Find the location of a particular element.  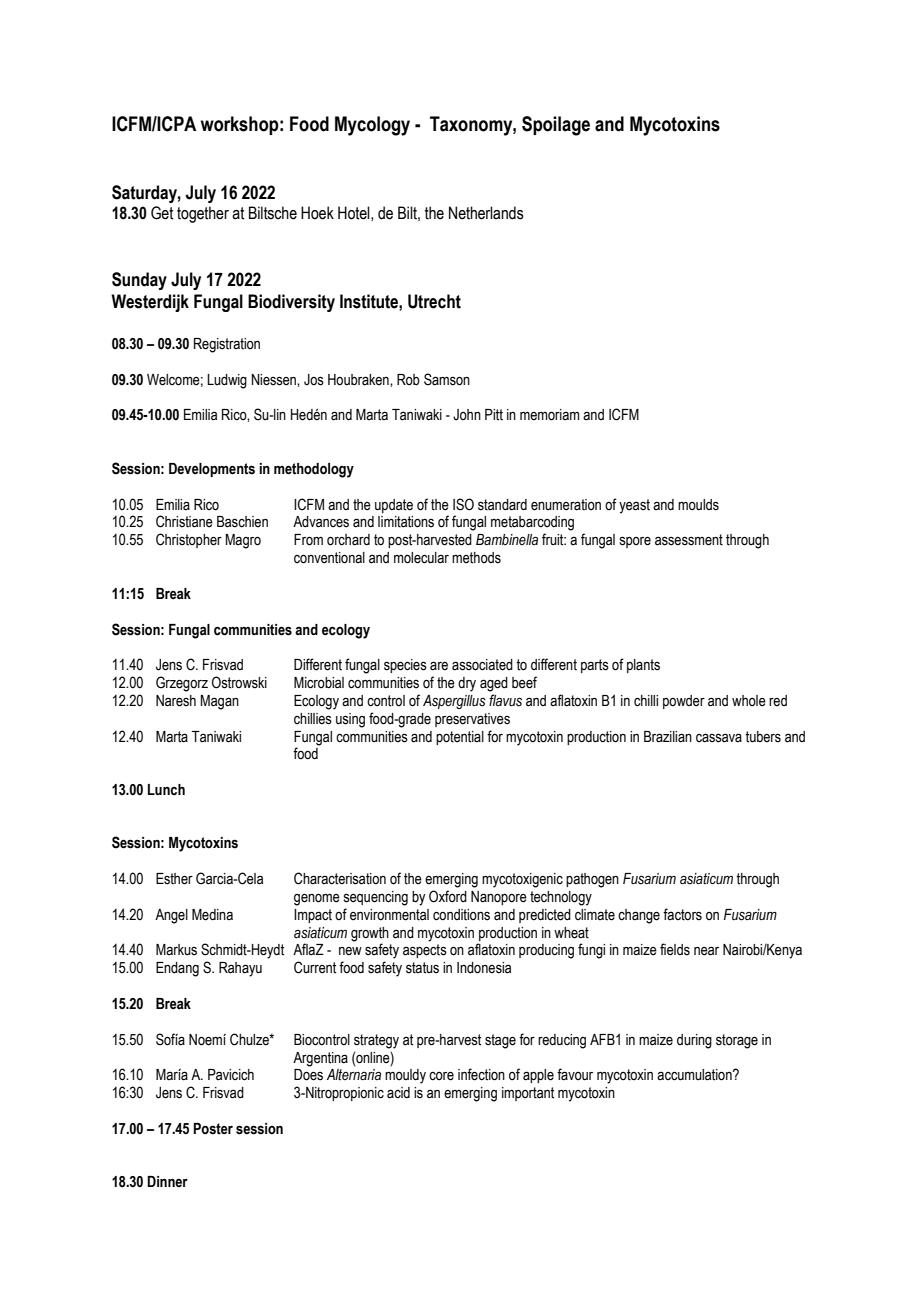

acid is located at coordinates (398, 1093).
